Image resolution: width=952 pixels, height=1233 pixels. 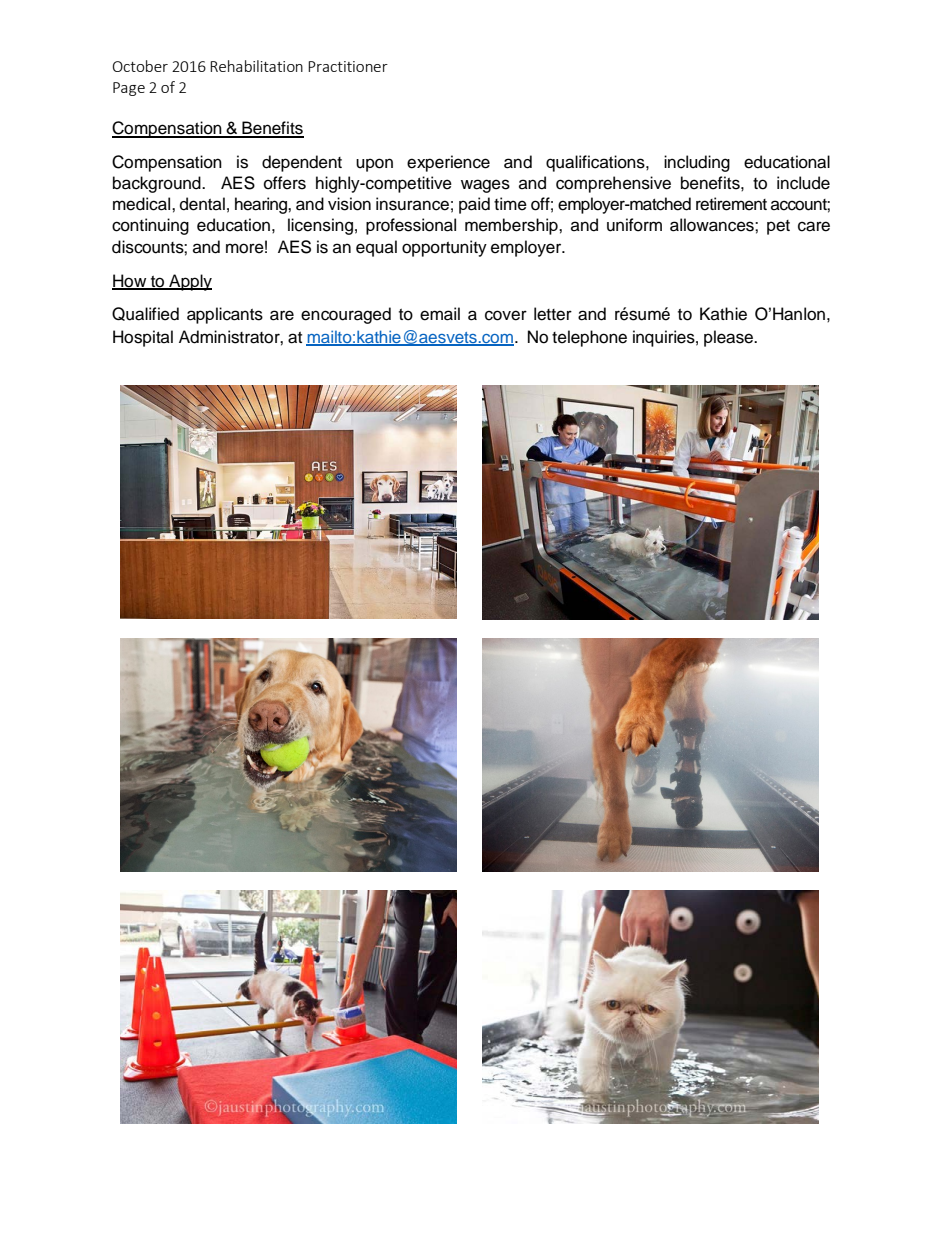 I want to click on Page, so click(x=129, y=89).
